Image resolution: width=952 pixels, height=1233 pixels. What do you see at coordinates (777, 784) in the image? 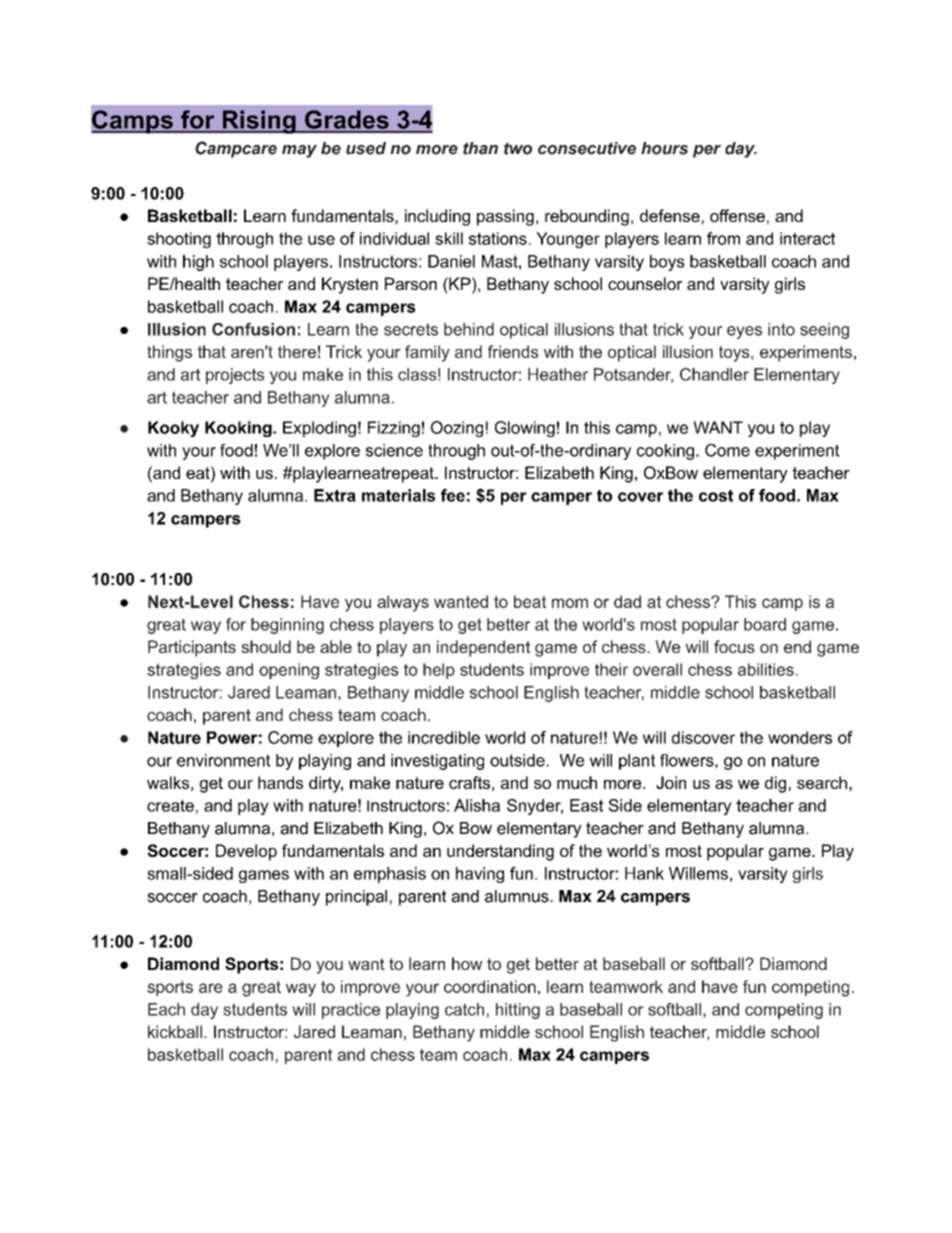
I see `dig` at bounding box center [777, 784].
